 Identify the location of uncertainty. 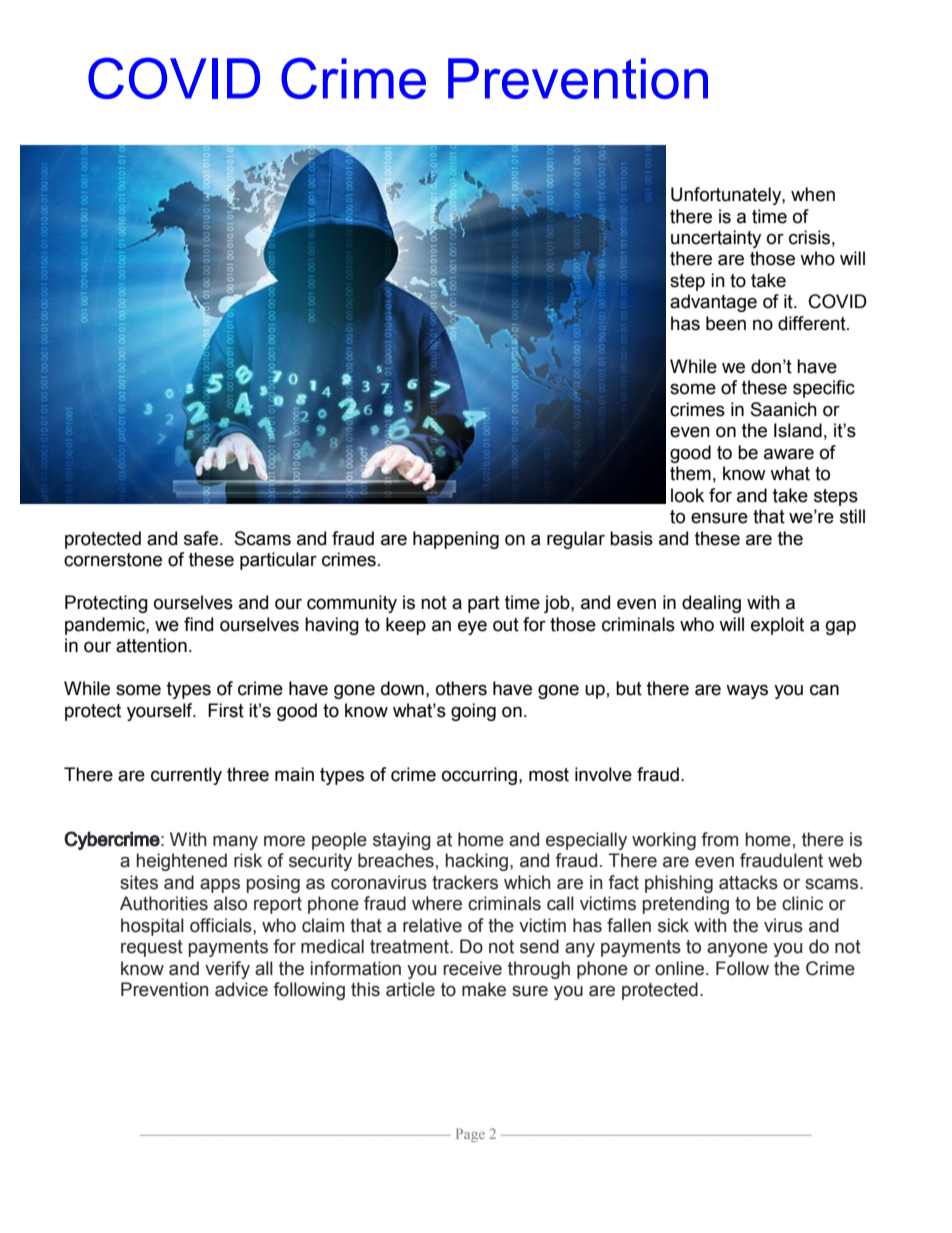
(716, 239).
